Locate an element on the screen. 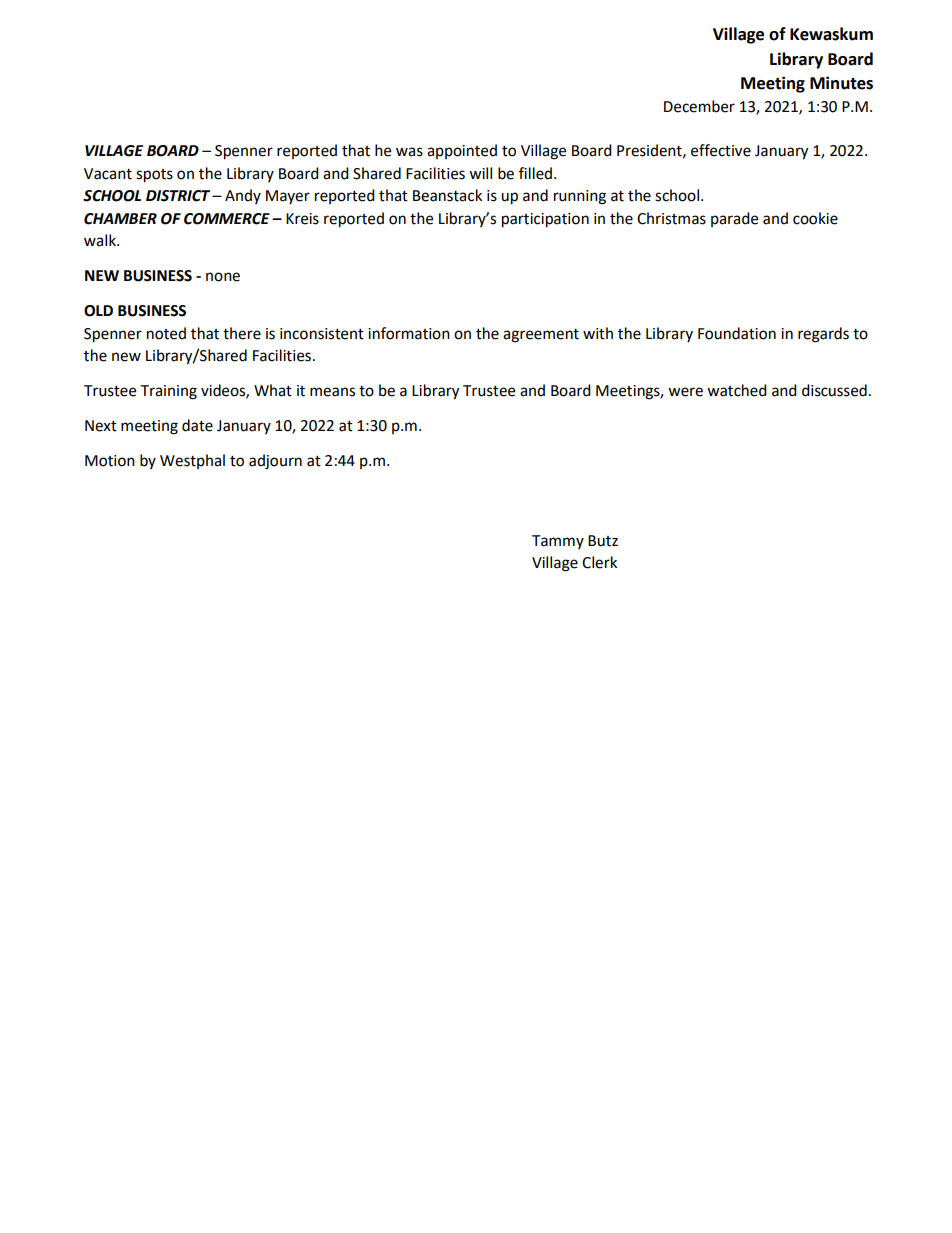  Tammy is located at coordinates (558, 542).
